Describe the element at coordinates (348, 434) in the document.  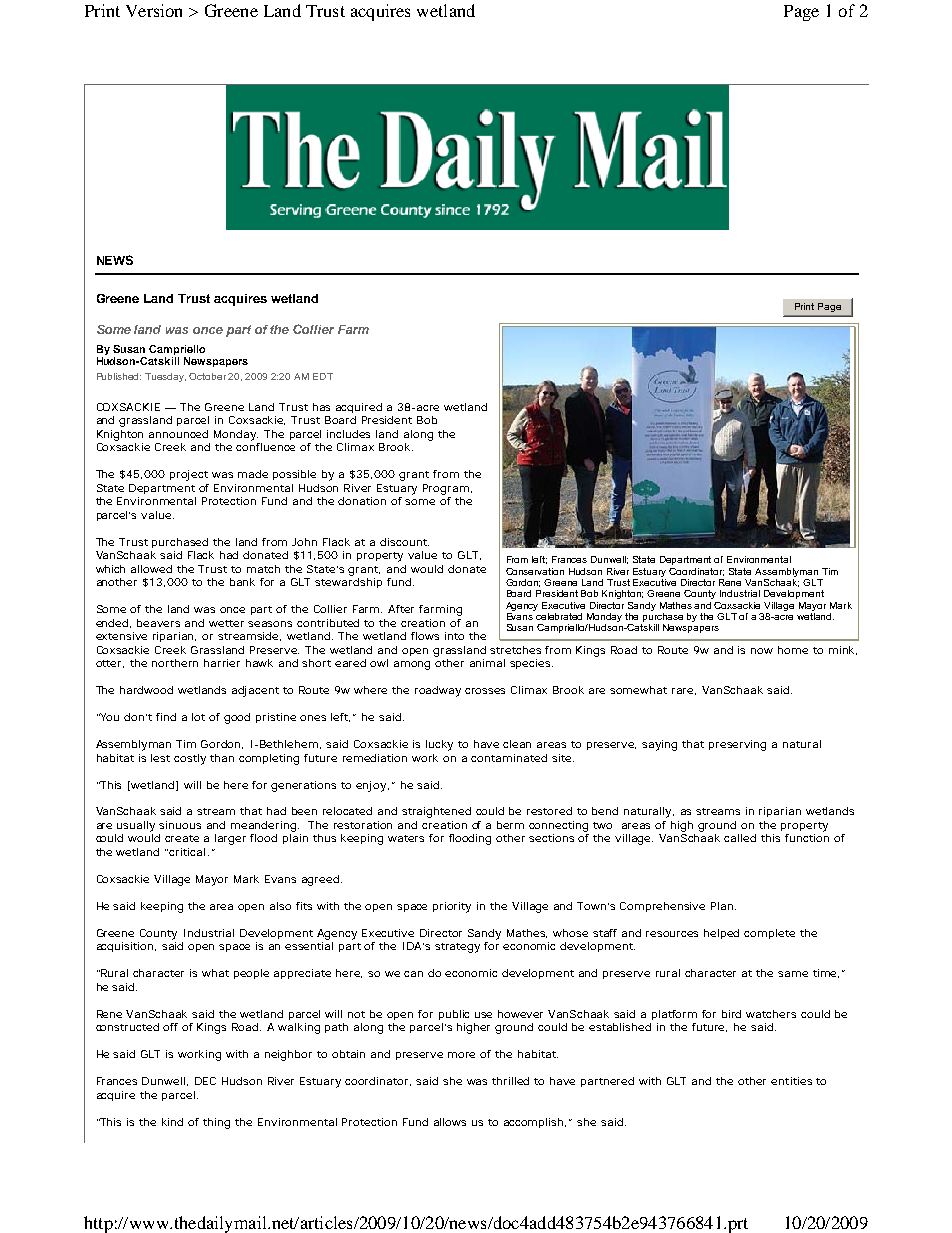
I see `includes` at that location.
